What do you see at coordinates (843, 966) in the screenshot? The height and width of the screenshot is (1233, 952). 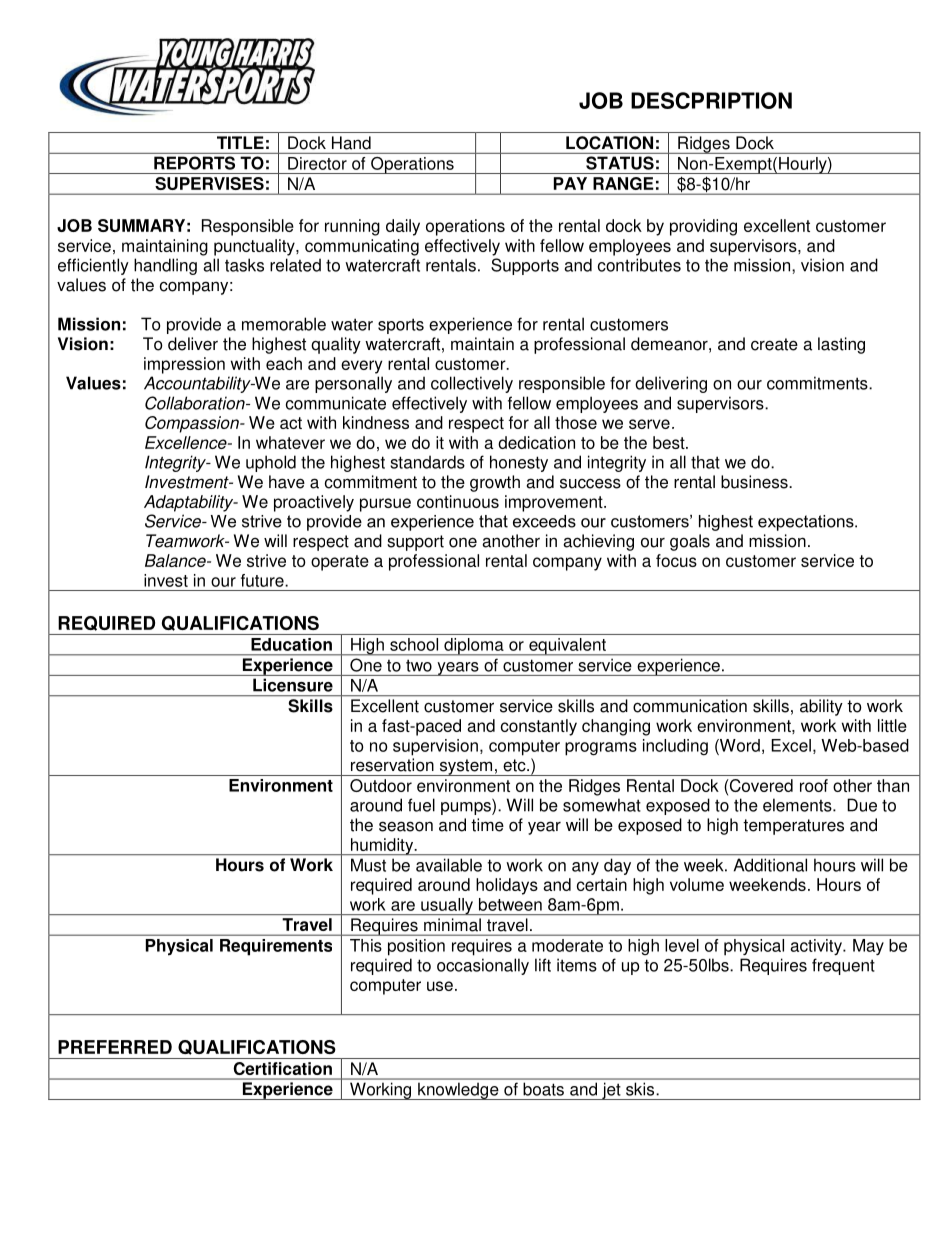 I see `frequent` at bounding box center [843, 966].
